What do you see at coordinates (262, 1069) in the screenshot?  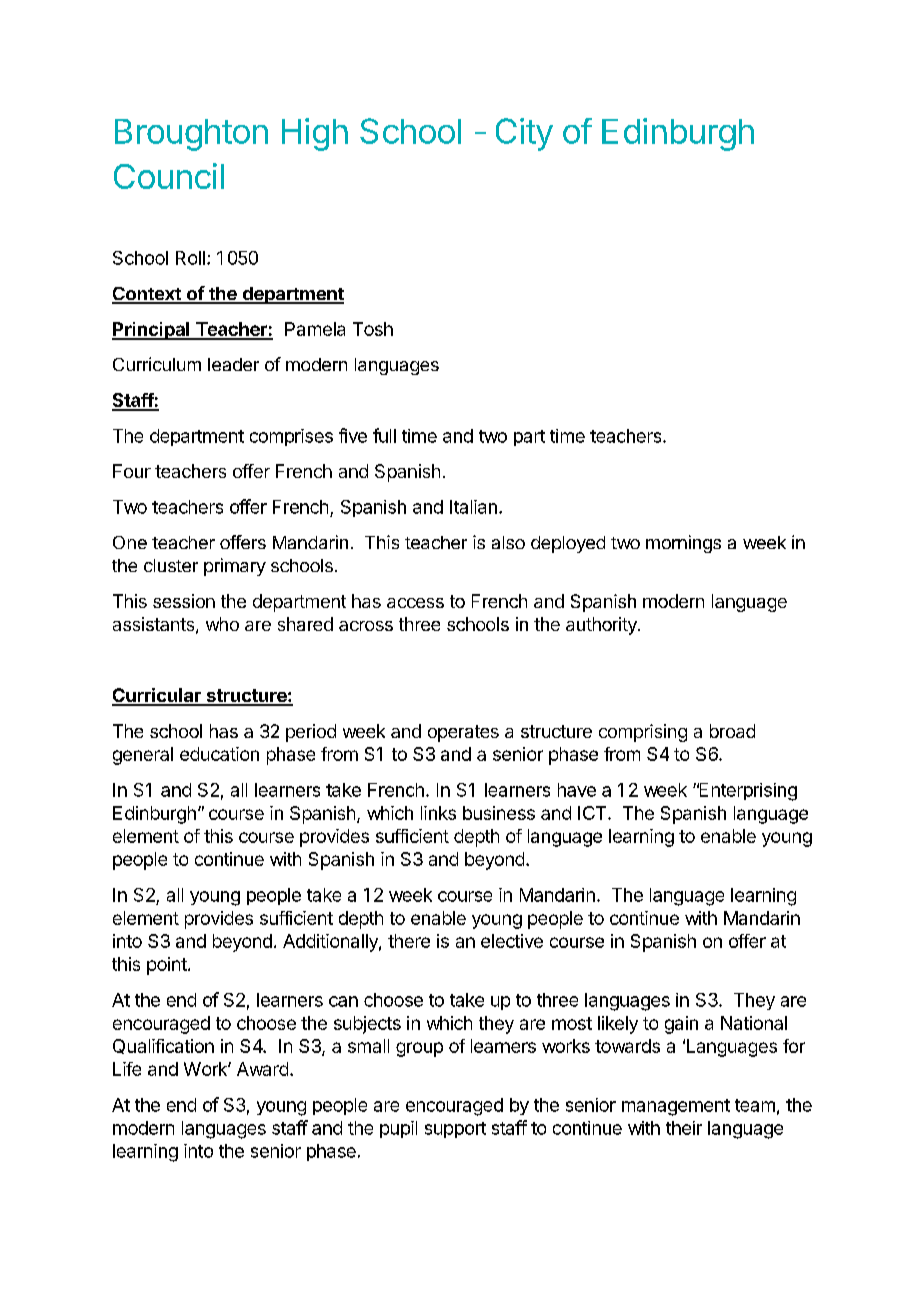 I see `Award` at bounding box center [262, 1069].
